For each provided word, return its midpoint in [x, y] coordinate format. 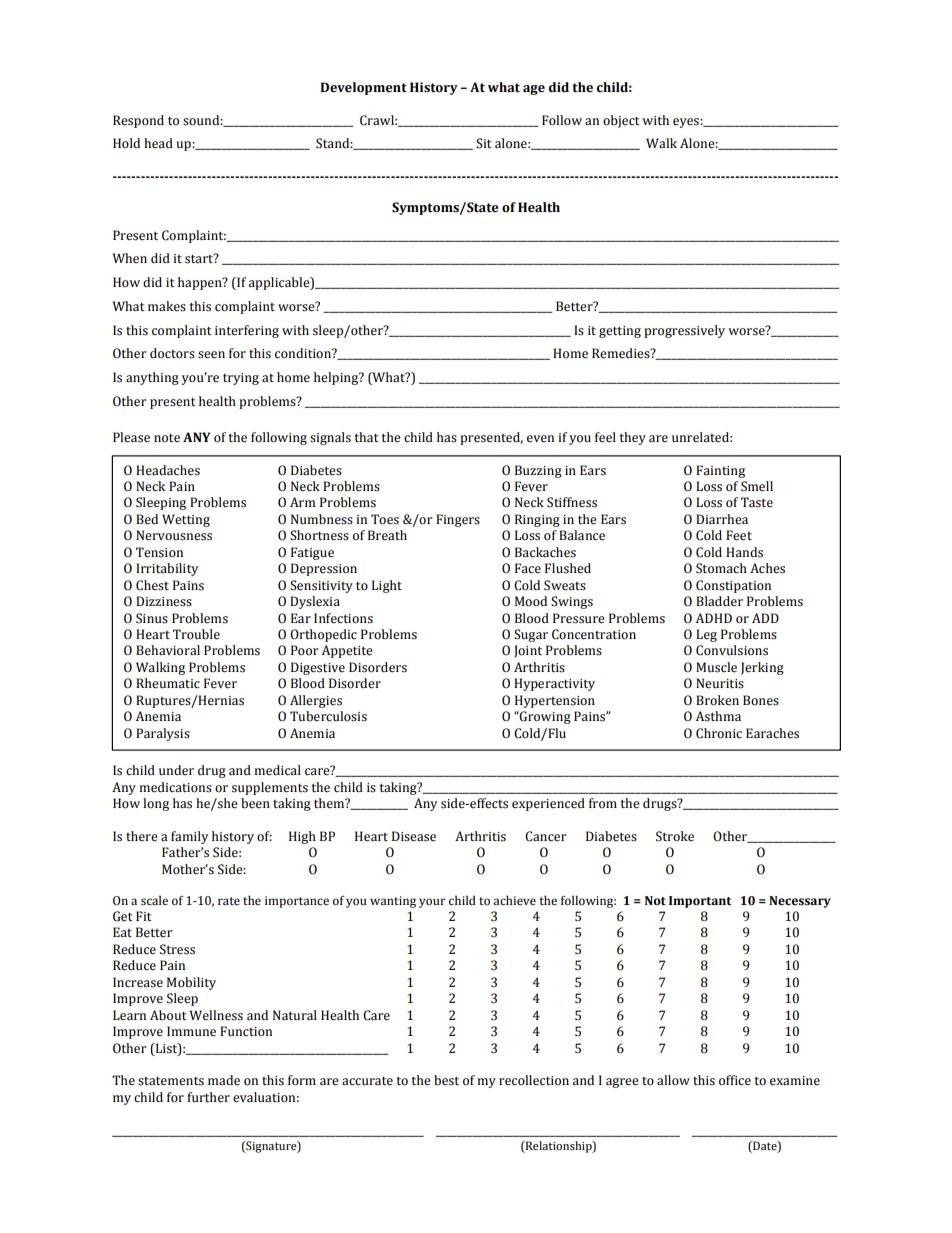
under [176, 770]
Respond [138, 121]
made [224, 1080]
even [540, 439]
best [446, 1080]
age [534, 90]
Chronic [719, 733]
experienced [548, 804]
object [621, 121]
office [735, 1080]
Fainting [720, 471]
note [167, 438]
